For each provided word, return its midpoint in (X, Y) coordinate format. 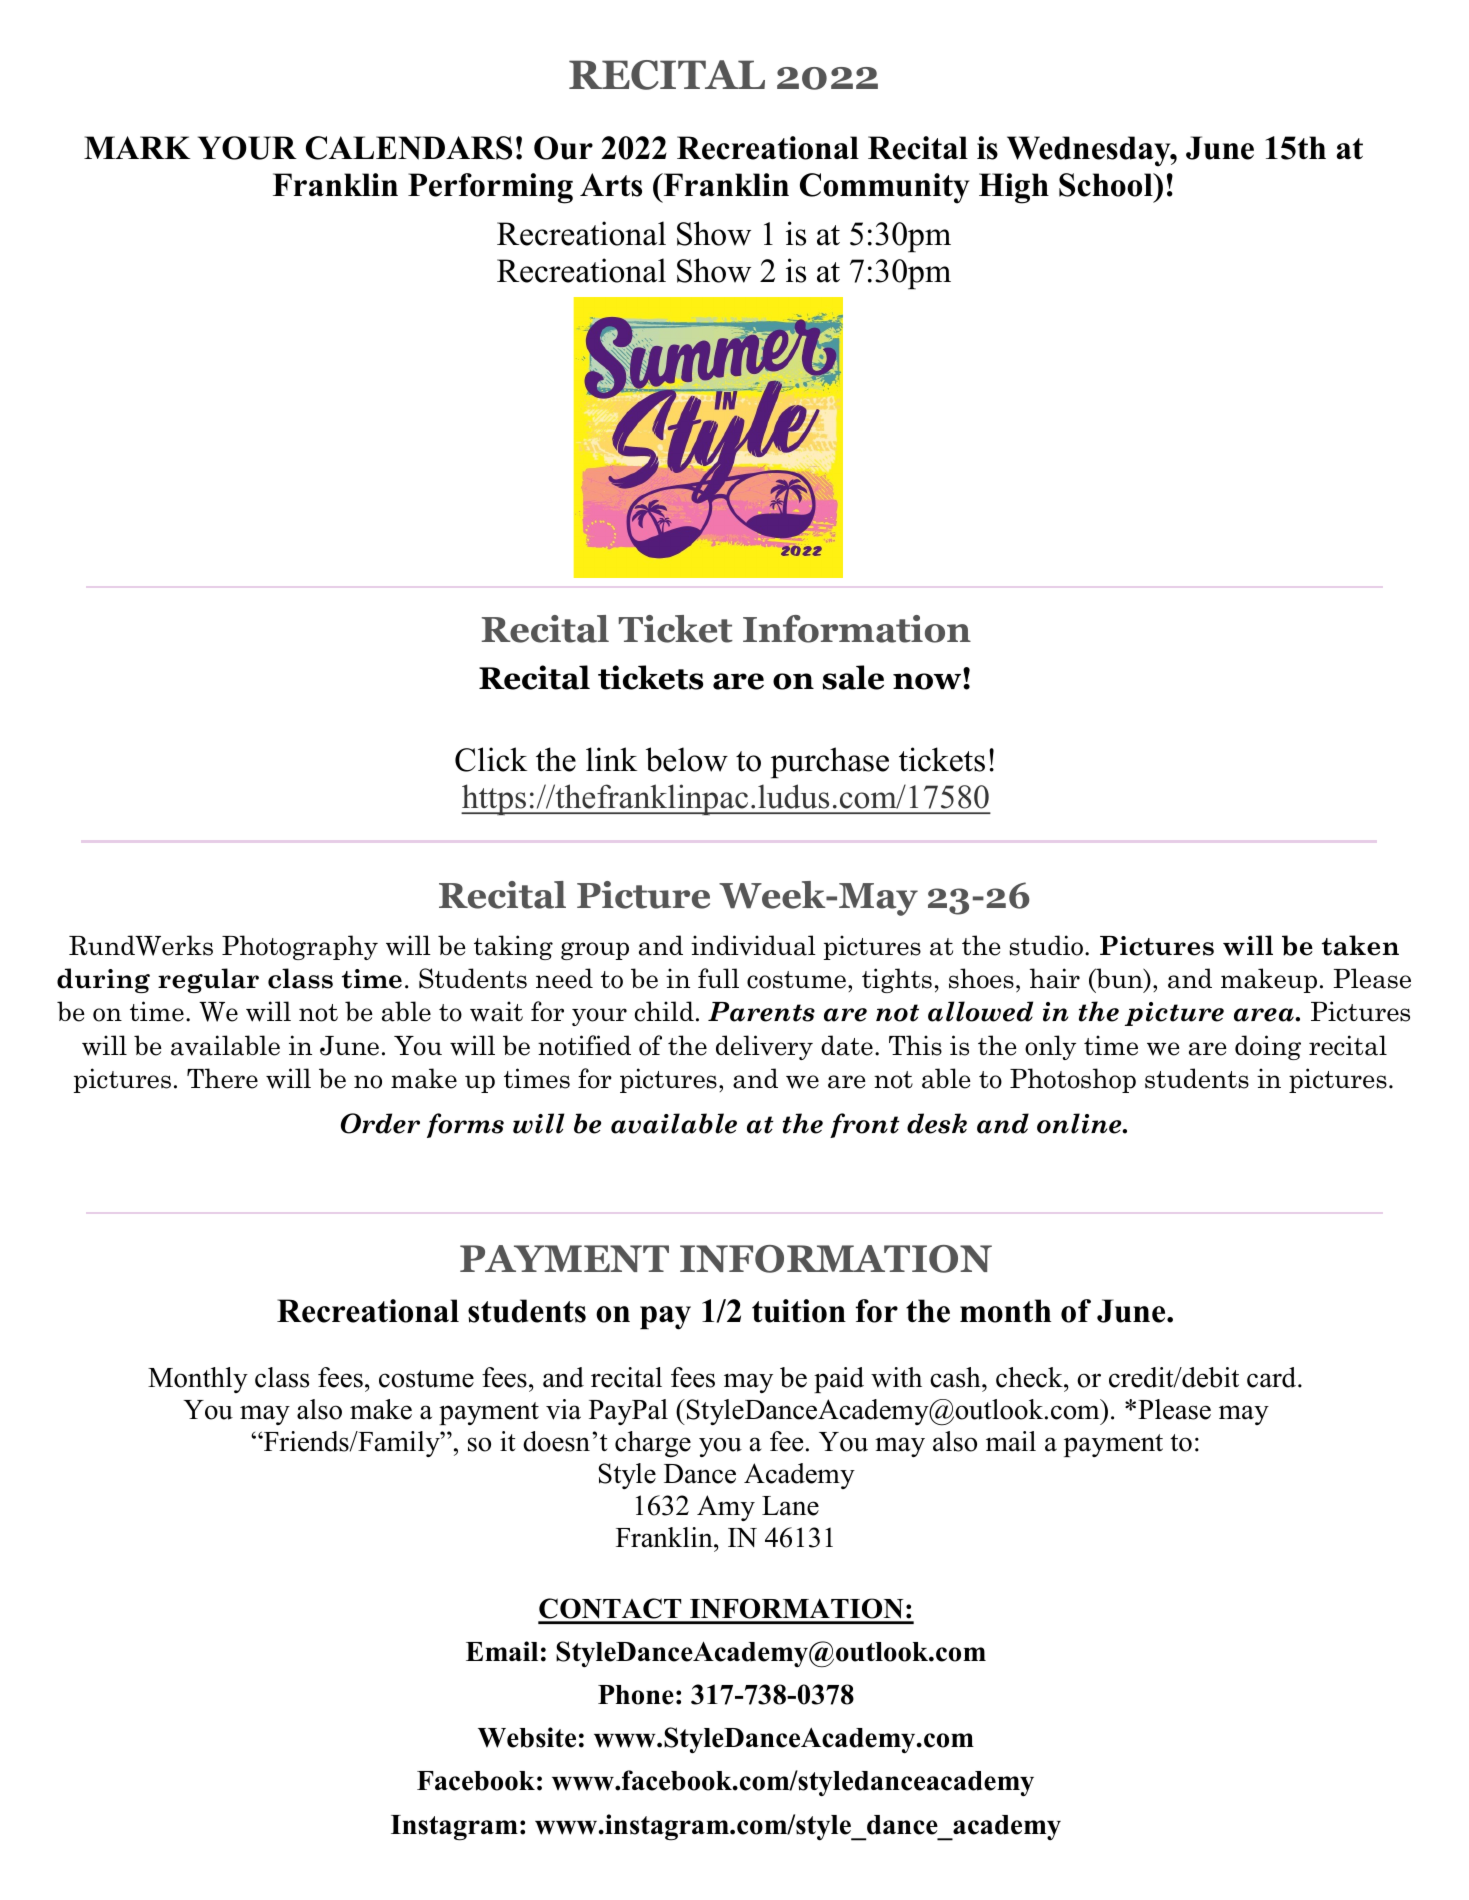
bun (1119, 979)
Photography (300, 947)
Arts (611, 185)
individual (753, 945)
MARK (137, 147)
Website (527, 1737)
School (1107, 185)
